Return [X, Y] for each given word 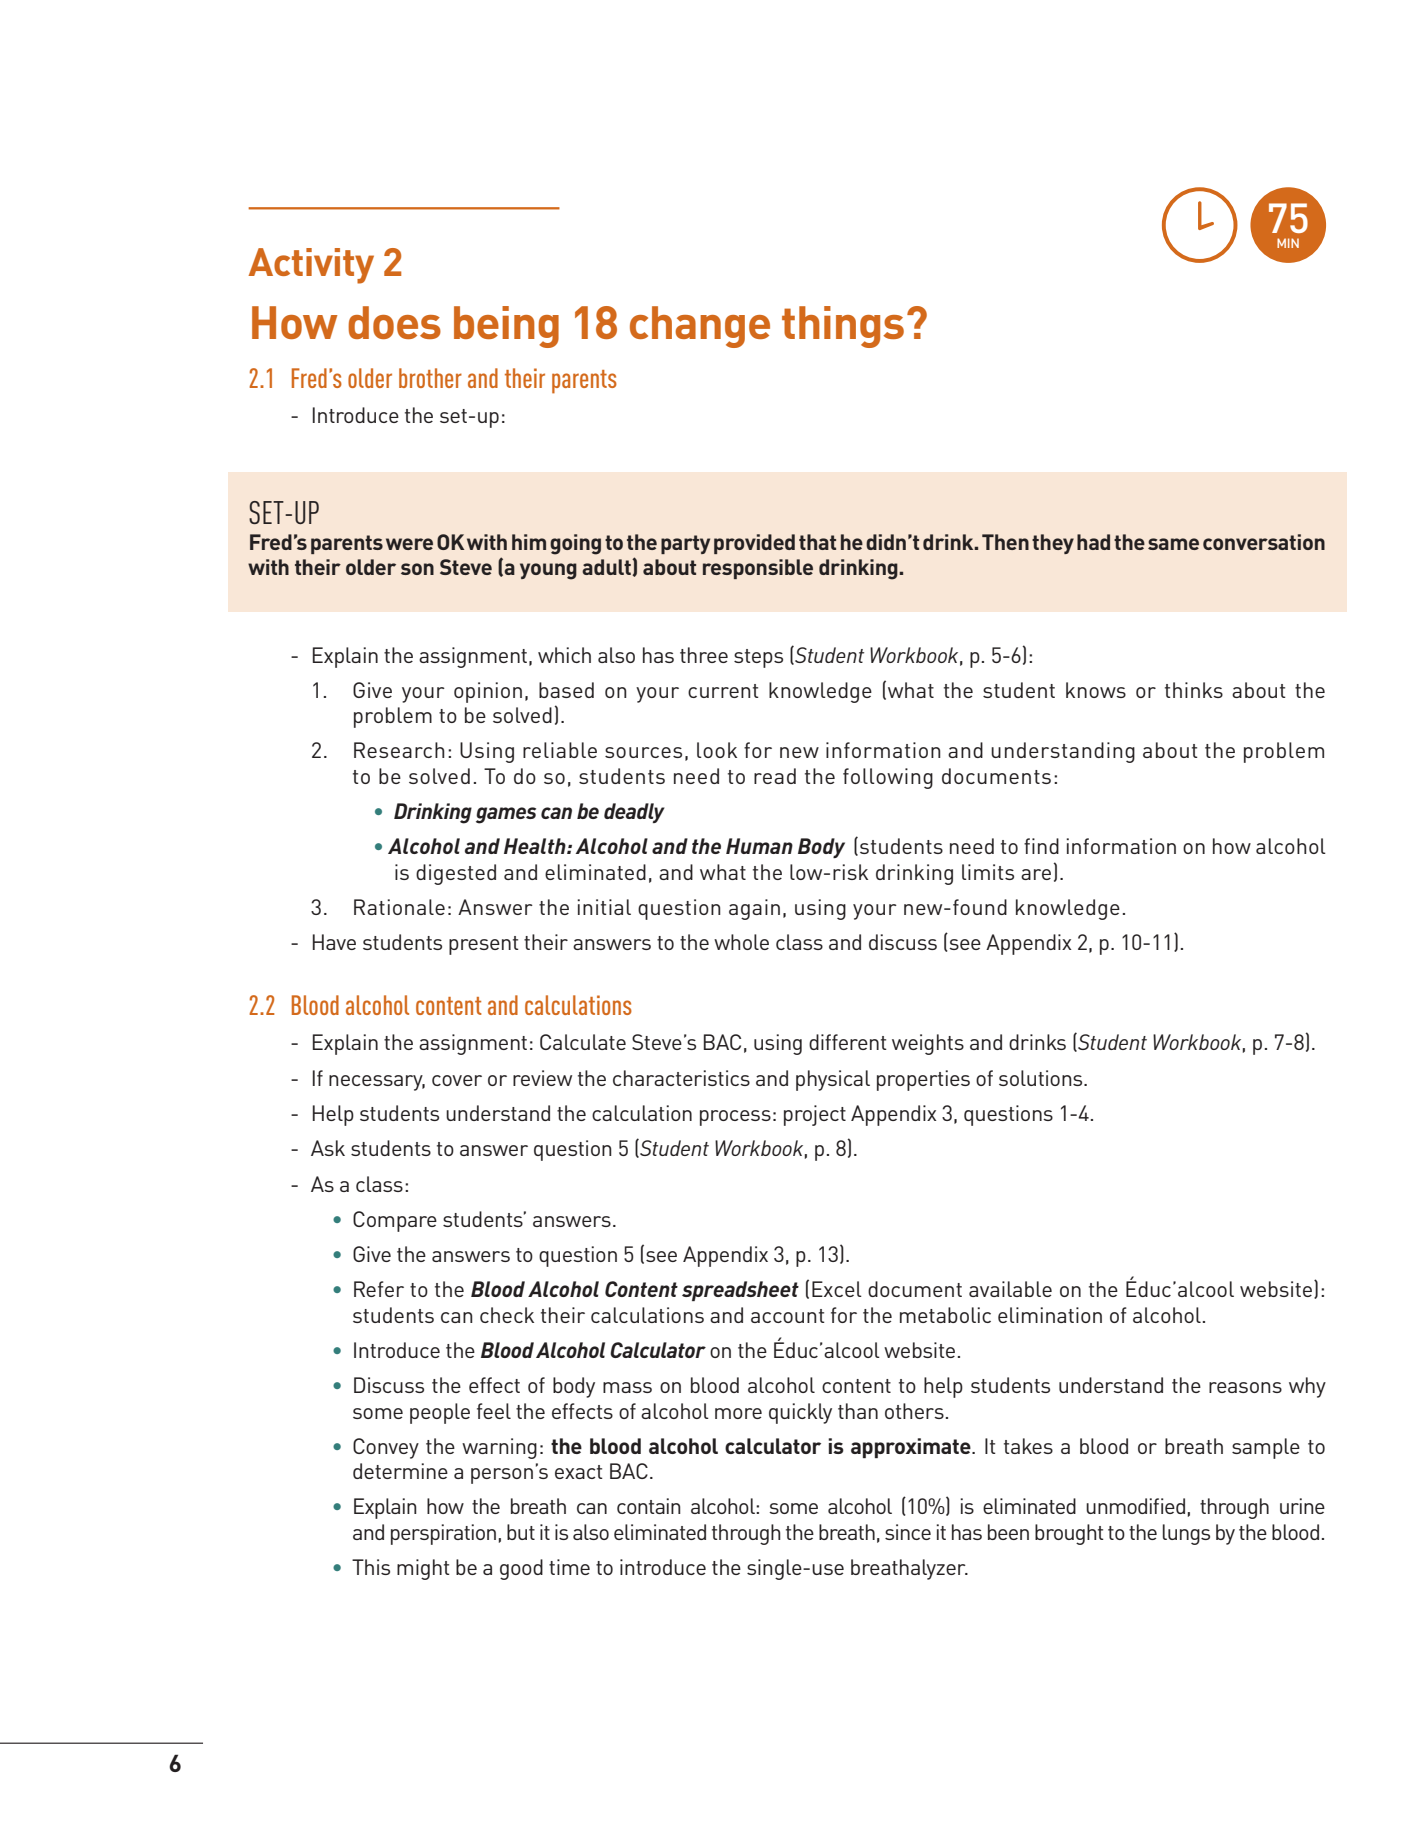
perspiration [443, 1534]
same [1173, 544]
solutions [1042, 1078]
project [815, 1115]
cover [457, 1080]
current [723, 691]
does [394, 322]
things [843, 327]
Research [399, 750]
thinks [1194, 690]
